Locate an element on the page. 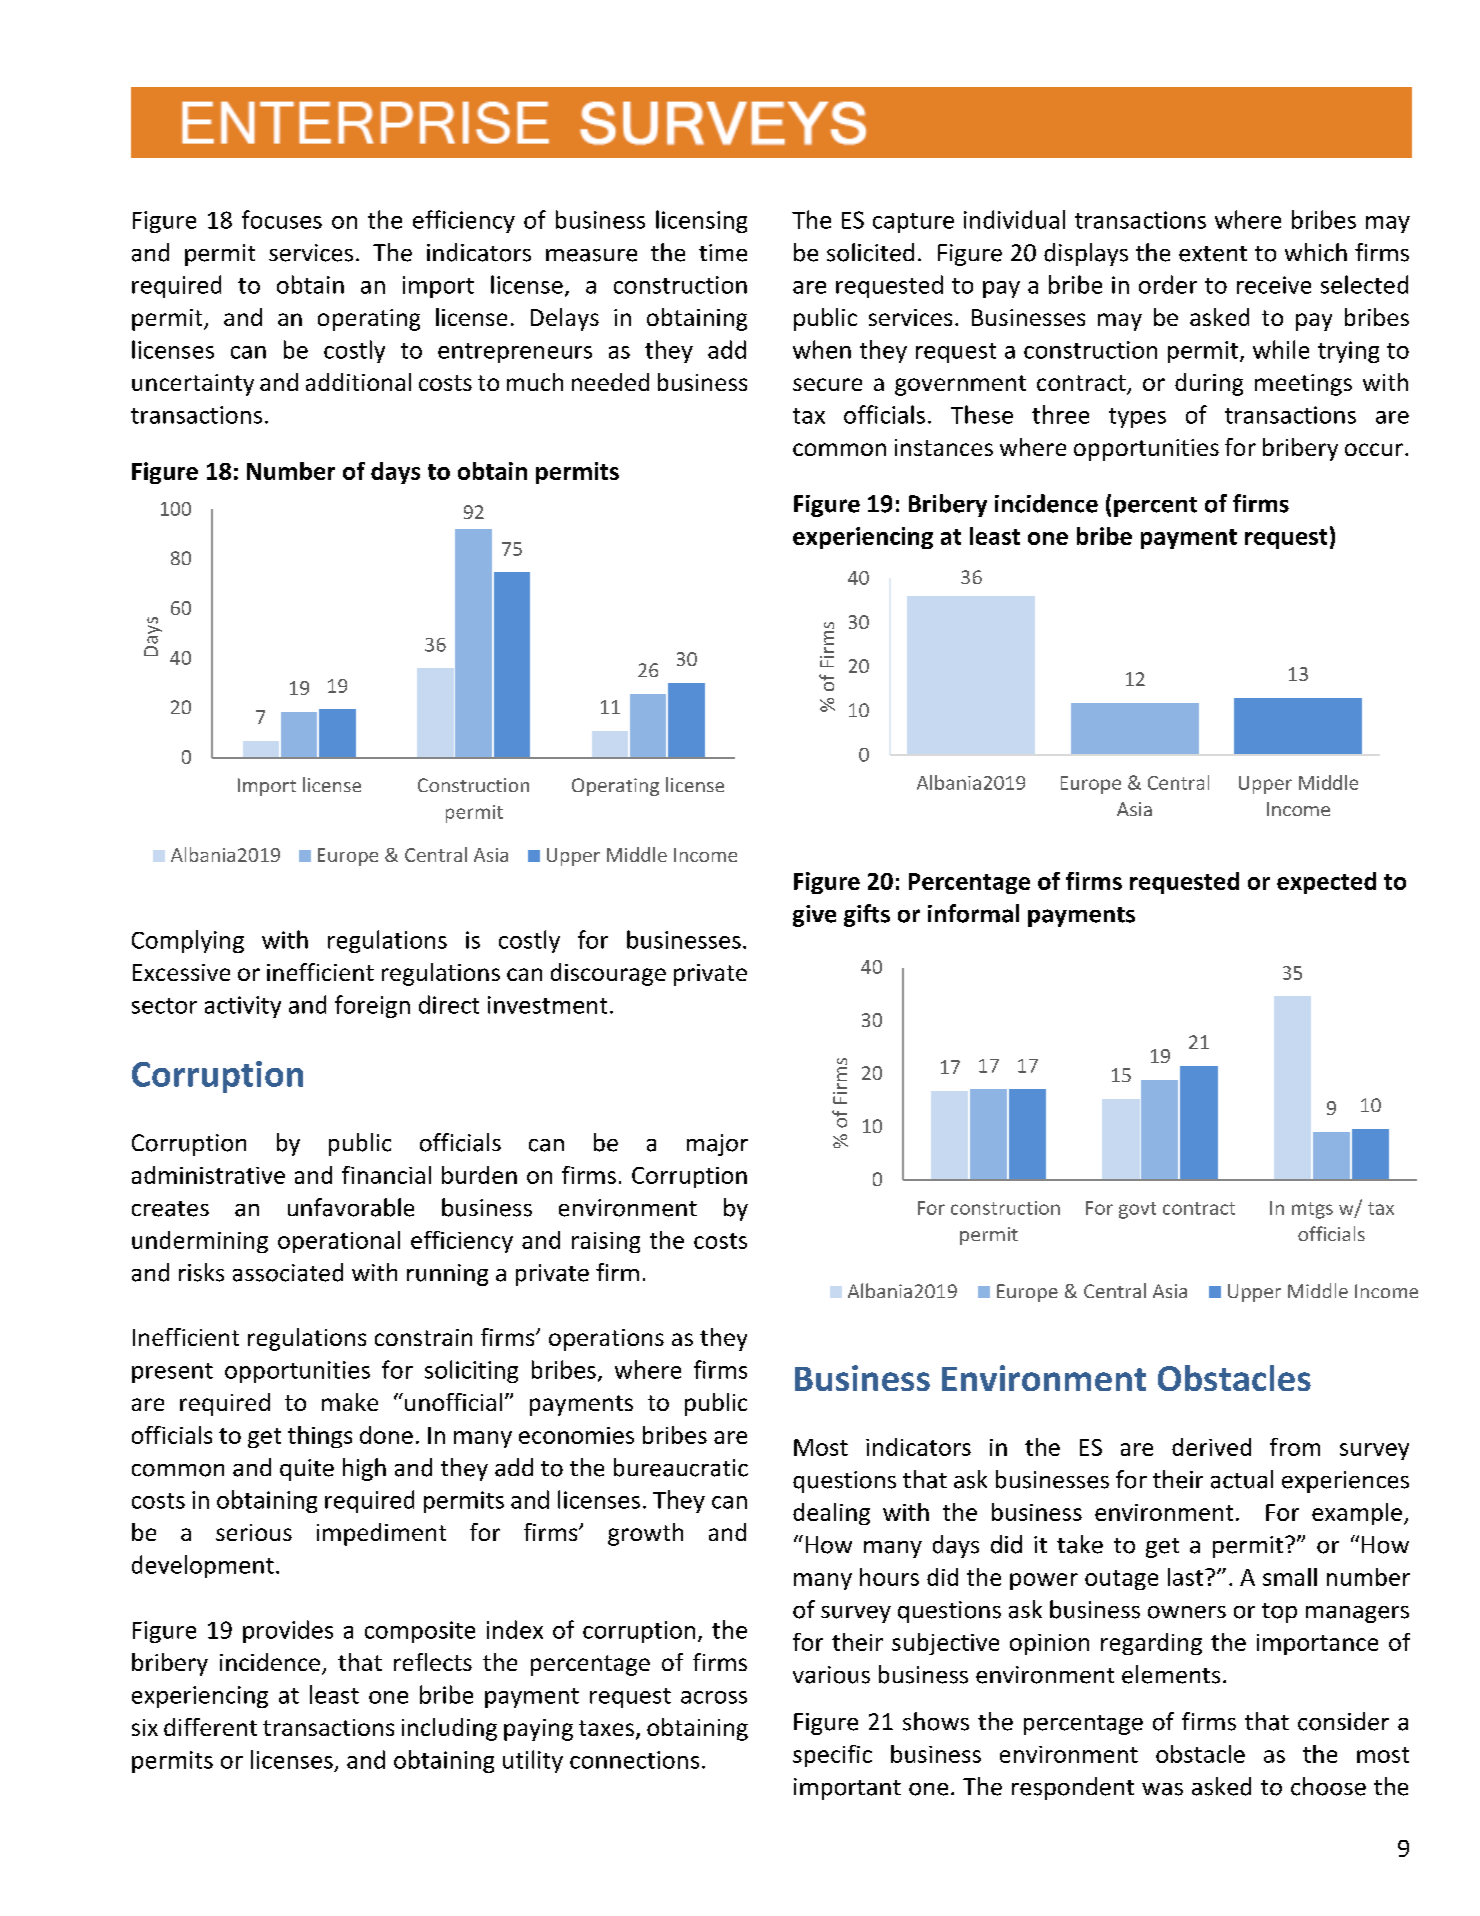  additional is located at coordinates (358, 382).
